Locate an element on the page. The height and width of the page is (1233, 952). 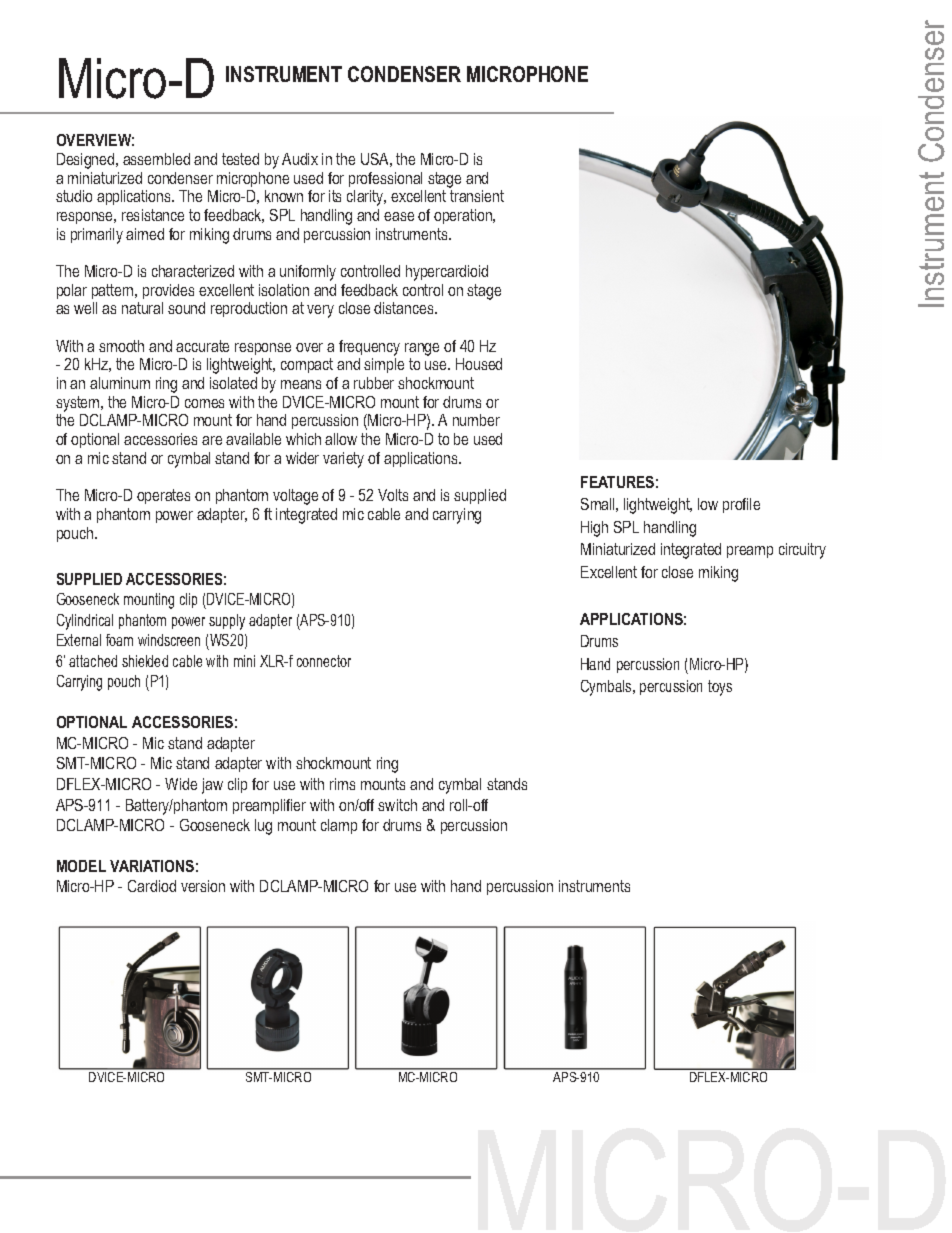
assembled is located at coordinates (156, 159).
